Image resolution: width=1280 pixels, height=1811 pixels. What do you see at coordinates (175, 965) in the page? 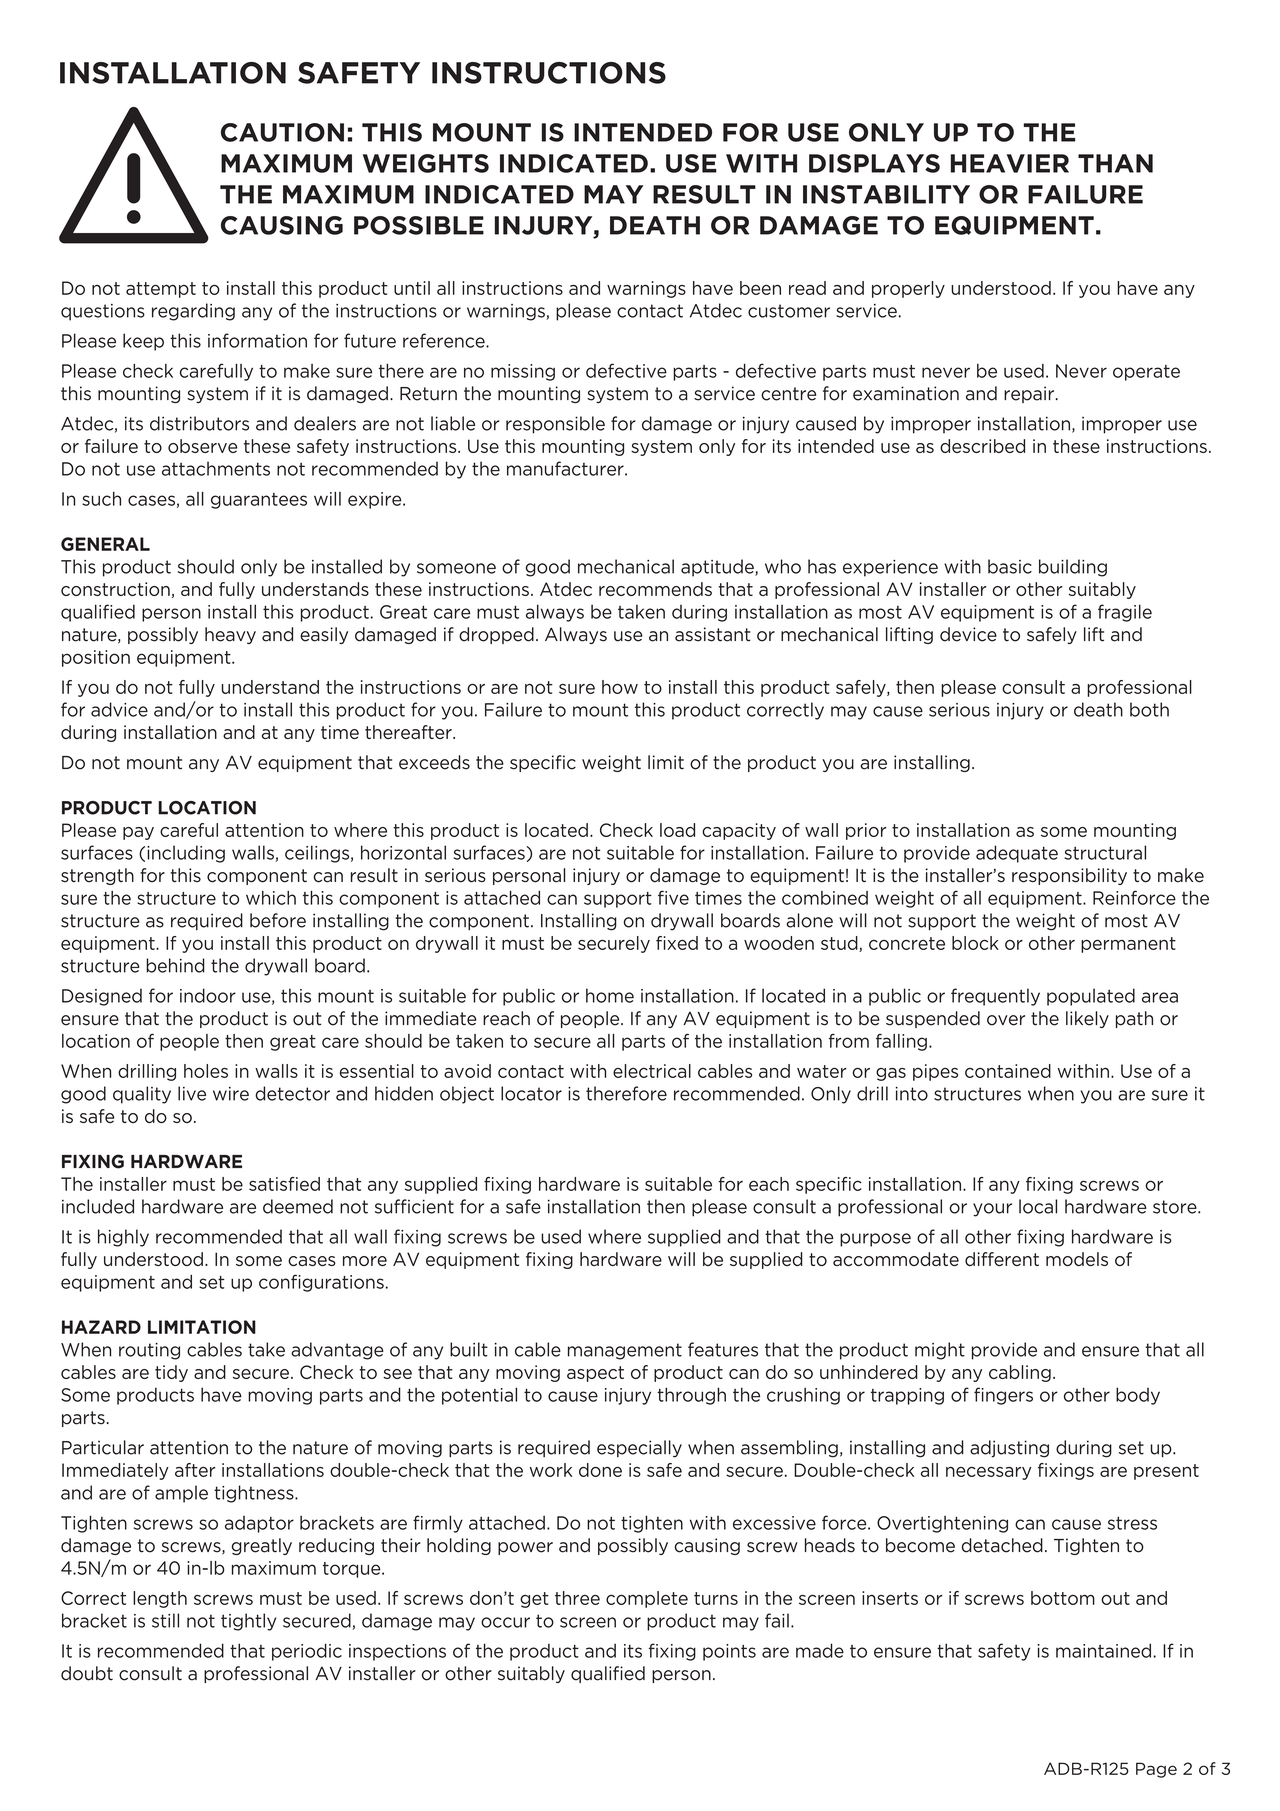
I see `behind` at bounding box center [175, 965].
